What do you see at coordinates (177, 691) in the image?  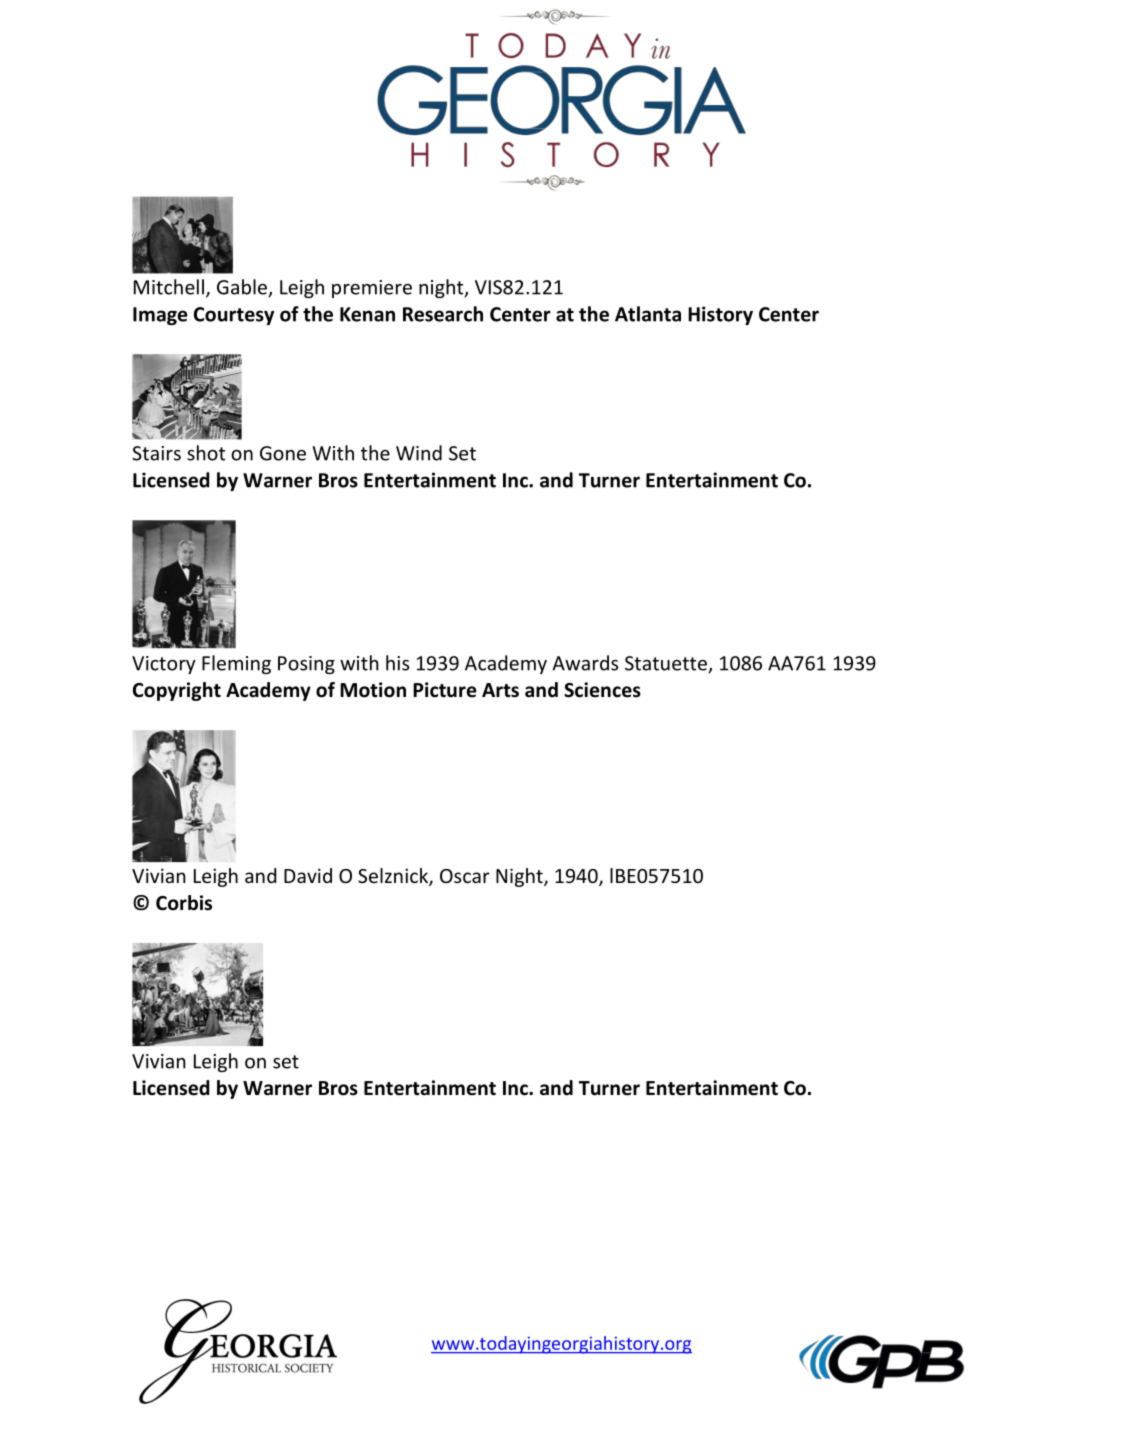 I see `Copyright` at bounding box center [177, 691].
